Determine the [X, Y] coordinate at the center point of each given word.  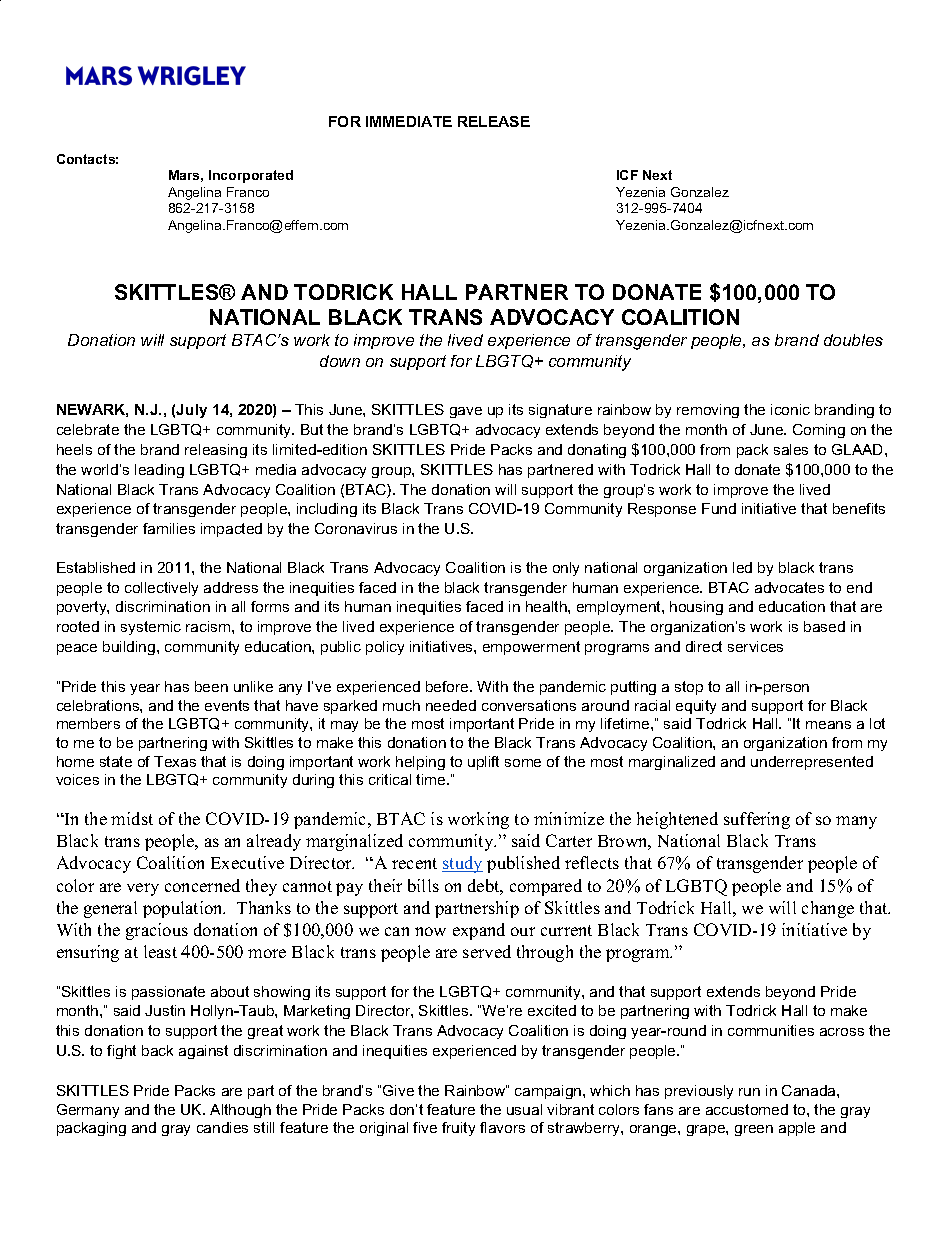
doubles [853, 340]
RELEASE [494, 121]
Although [240, 1111]
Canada [810, 1090]
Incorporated [251, 176]
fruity [458, 1129]
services [755, 646]
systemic [151, 628]
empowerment [531, 648]
